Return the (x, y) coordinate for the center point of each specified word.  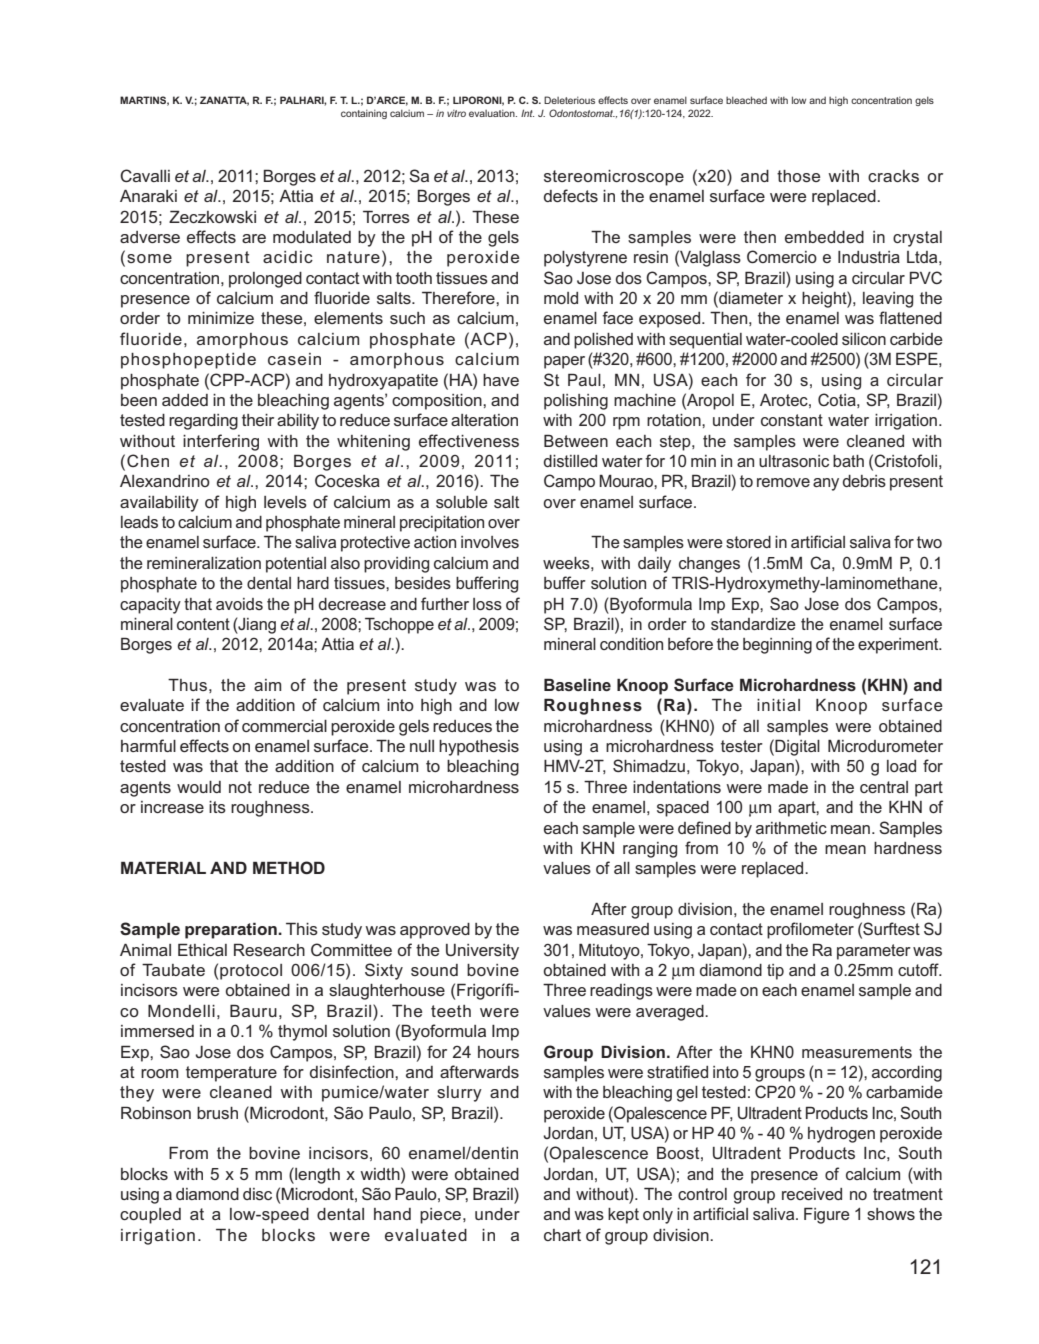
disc (257, 1194)
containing (364, 114)
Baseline (577, 684)
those (798, 176)
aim (267, 685)
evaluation (493, 113)
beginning (777, 646)
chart (562, 1235)
